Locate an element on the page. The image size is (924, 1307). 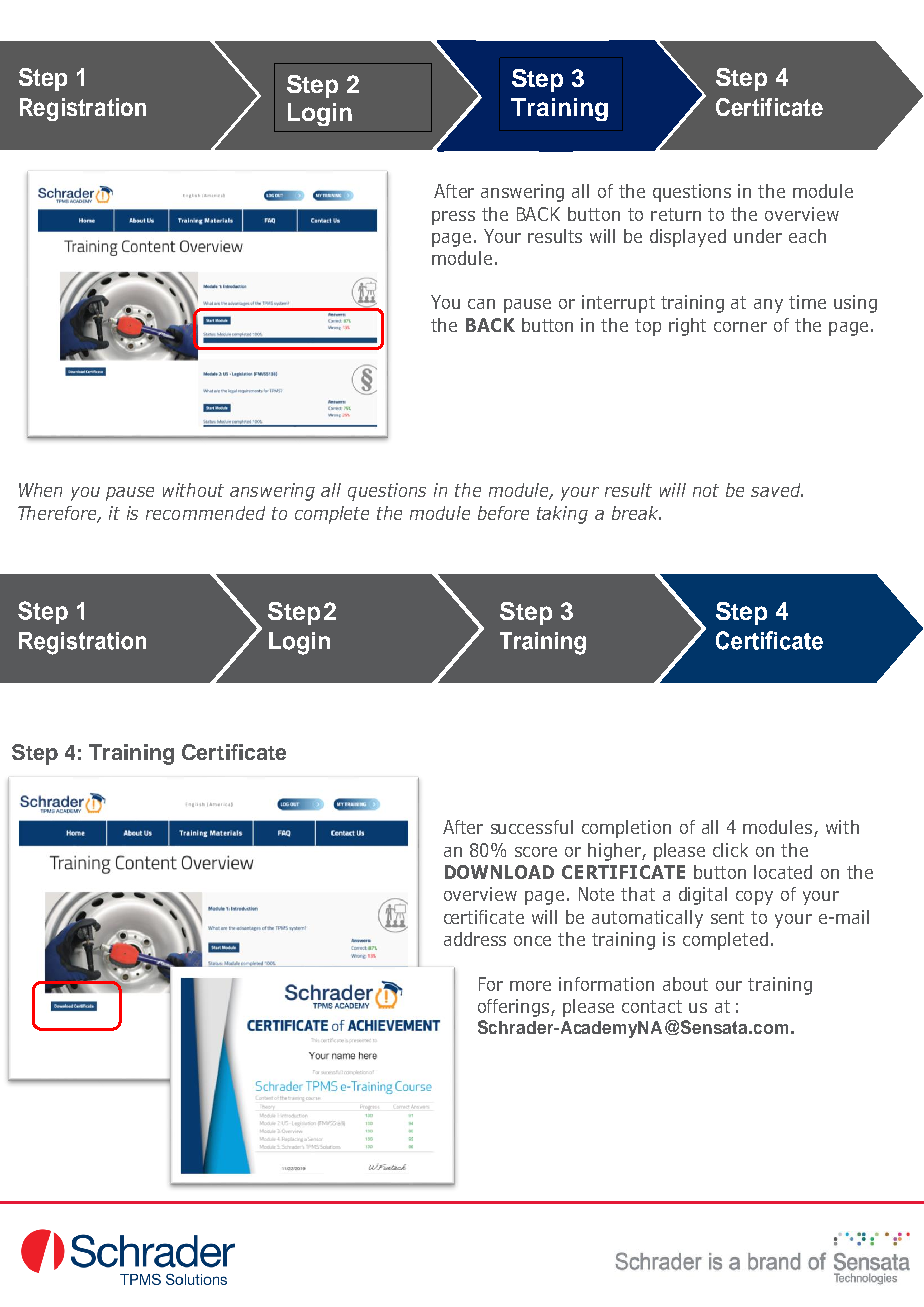
recommended is located at coordinates (205, 513).
